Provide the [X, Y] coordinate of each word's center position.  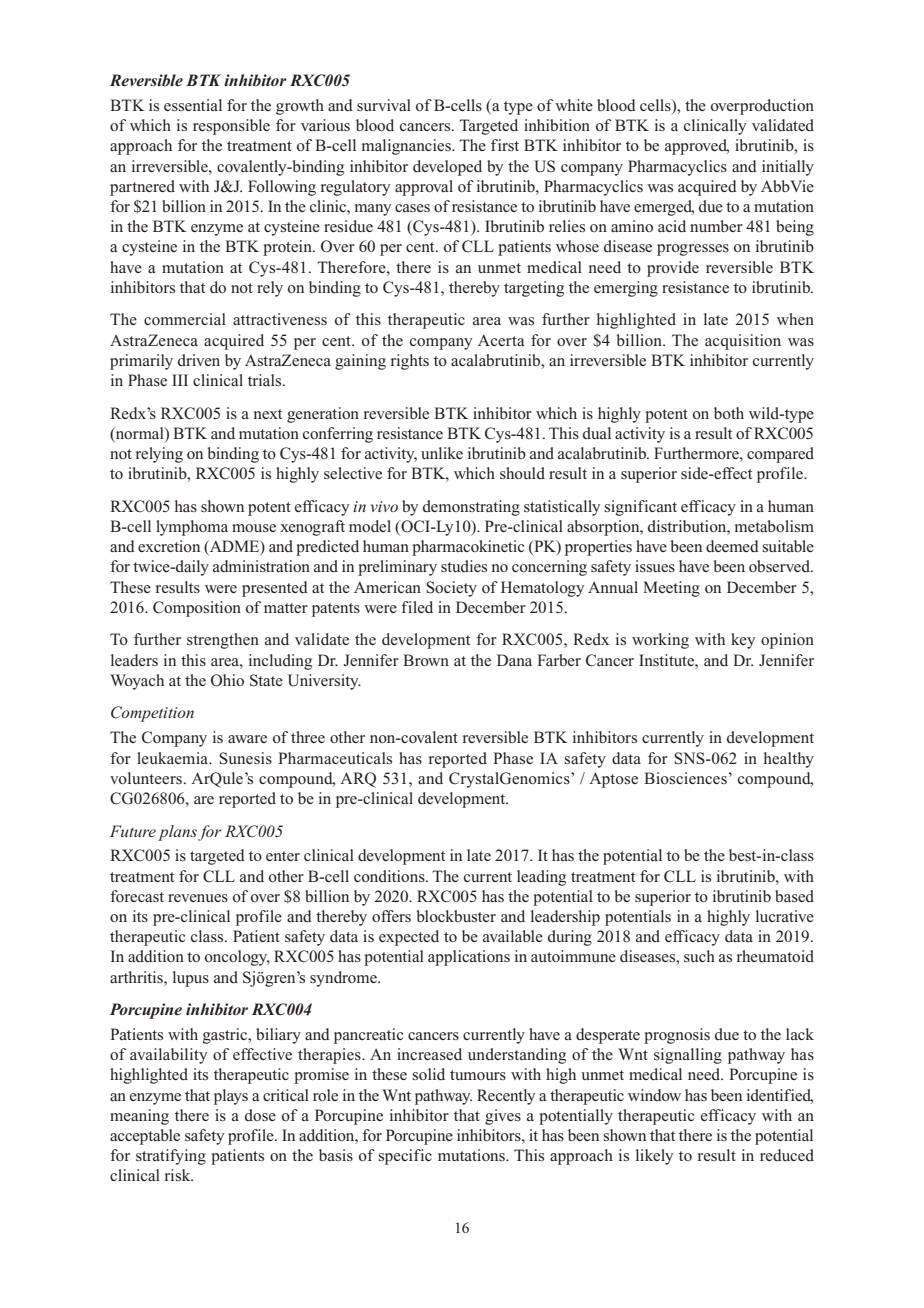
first [505, 145]
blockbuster [456, 916]
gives [503, 1117]
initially [788, 168]
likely [654, 1157]
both [729, 413]
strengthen [223, 641]
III [180, 380]
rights [410, 362]
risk [179, 1175]
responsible [231, 127]
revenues [198, 898]
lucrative [785, 916]
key [743, 641]
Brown [426, 660]
